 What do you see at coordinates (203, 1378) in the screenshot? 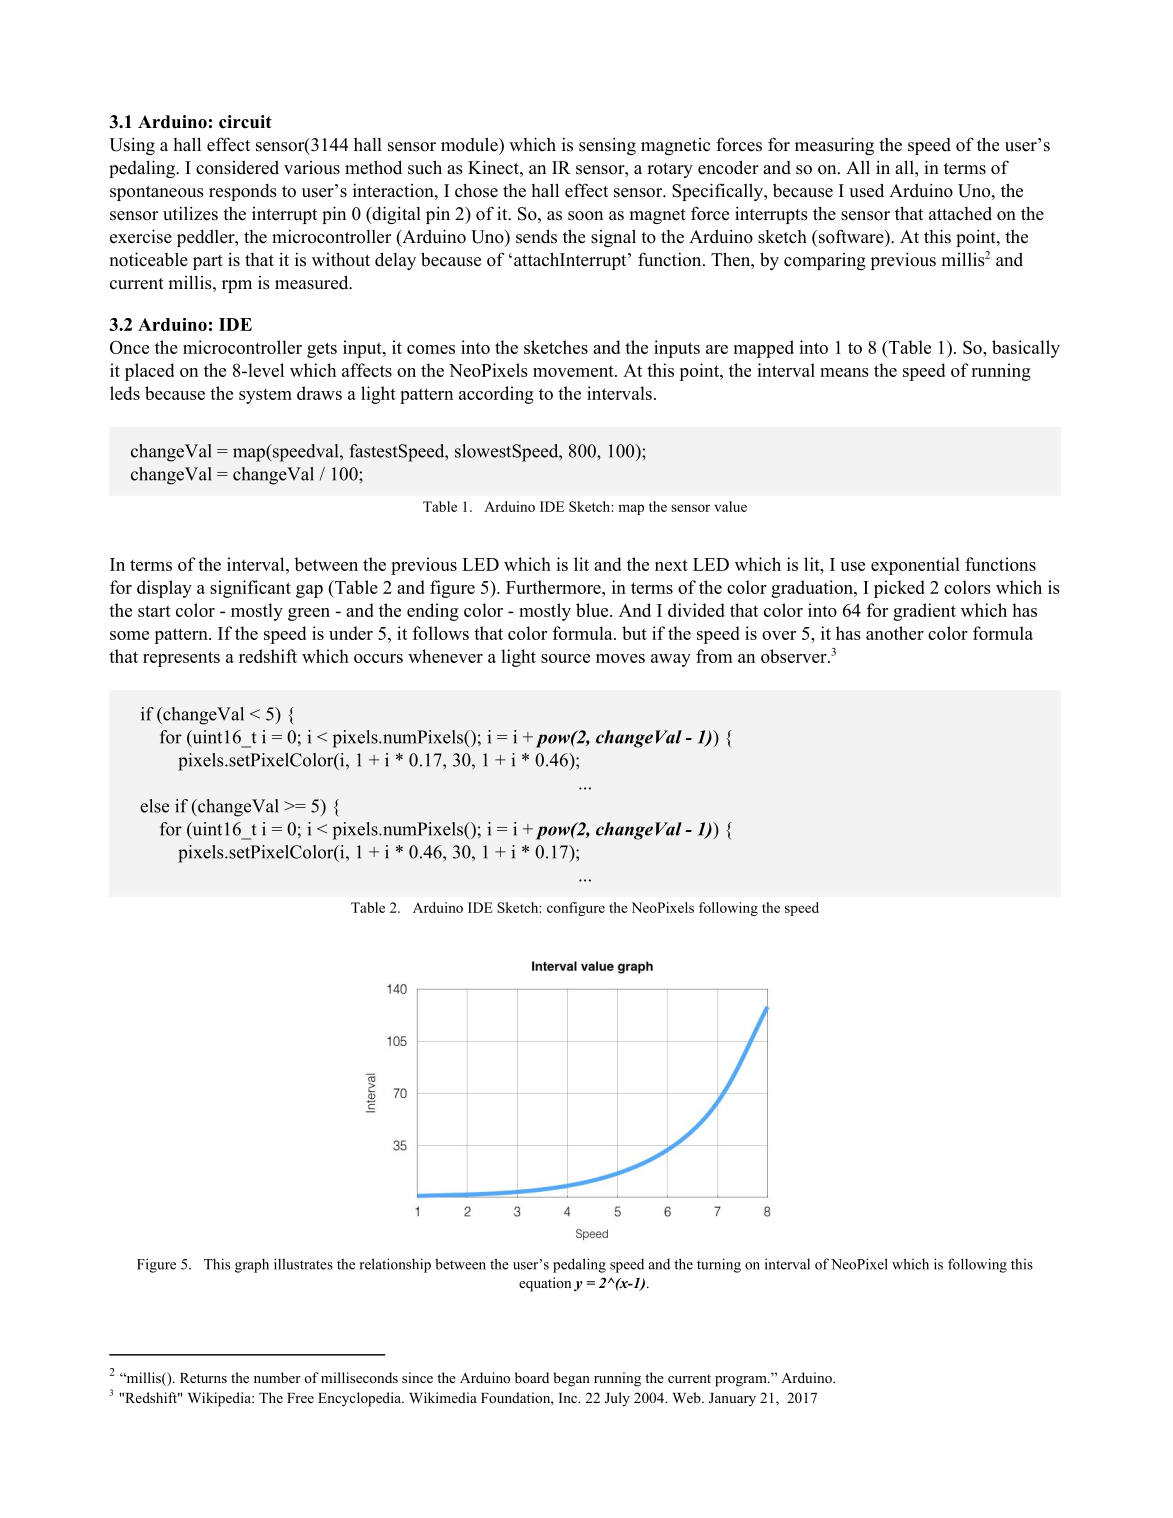
I see `Returns` at bounding box center [203, 1378].
